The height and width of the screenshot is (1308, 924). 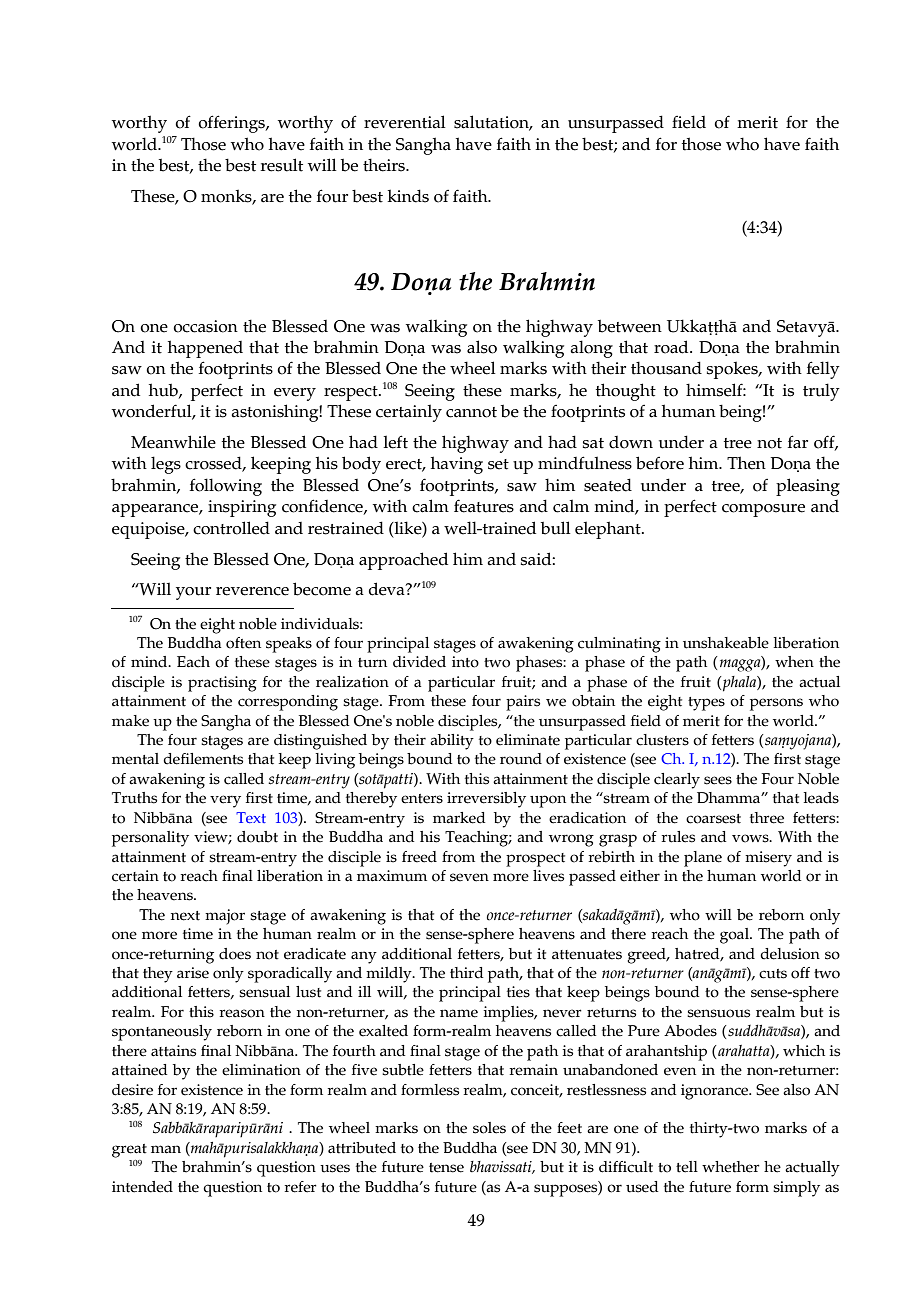 What do you see at coordinates (404, 122) in the screenshot?
I see `reverential` at bounding box center [404, 122].
